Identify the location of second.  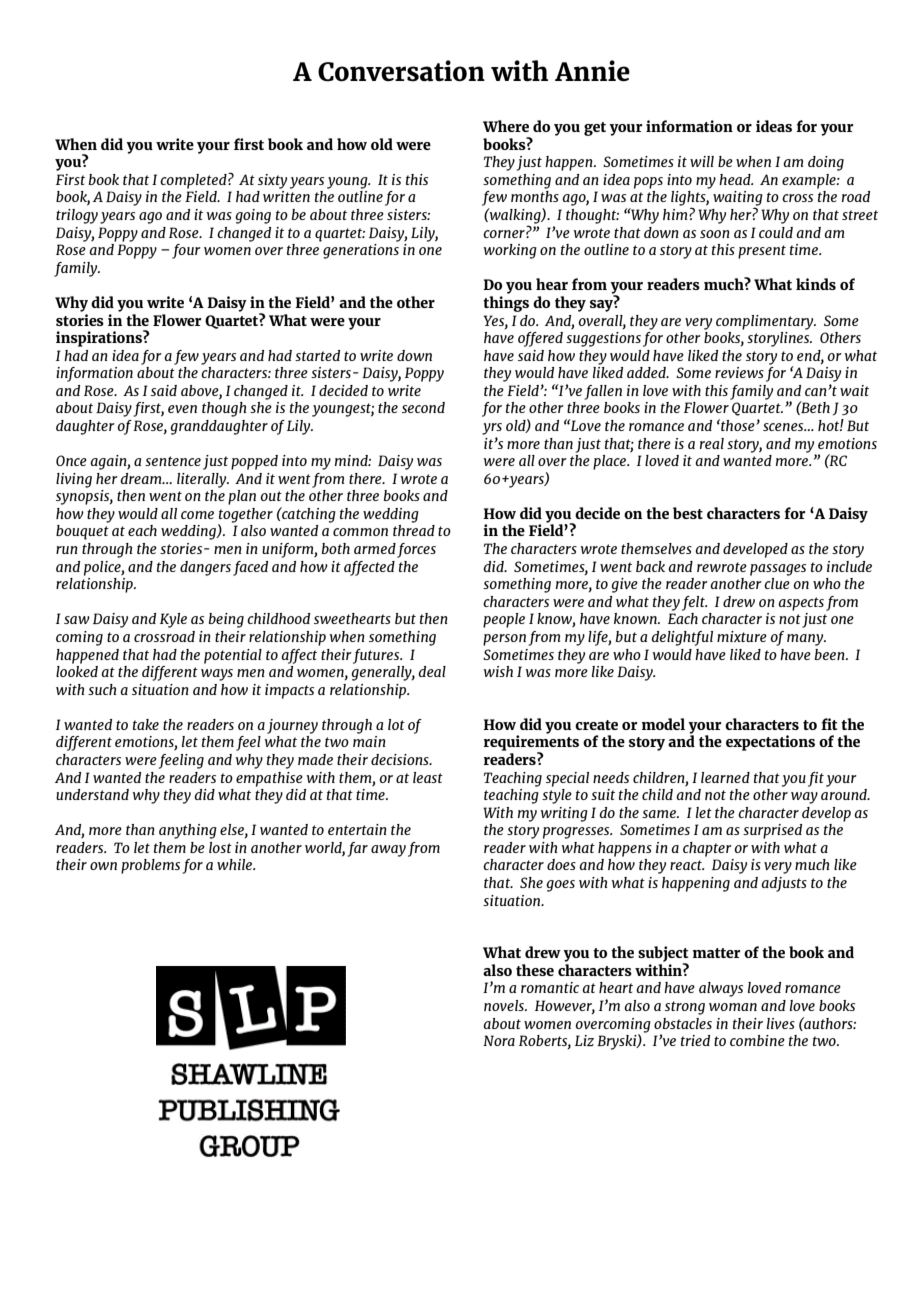
(423, 407).
